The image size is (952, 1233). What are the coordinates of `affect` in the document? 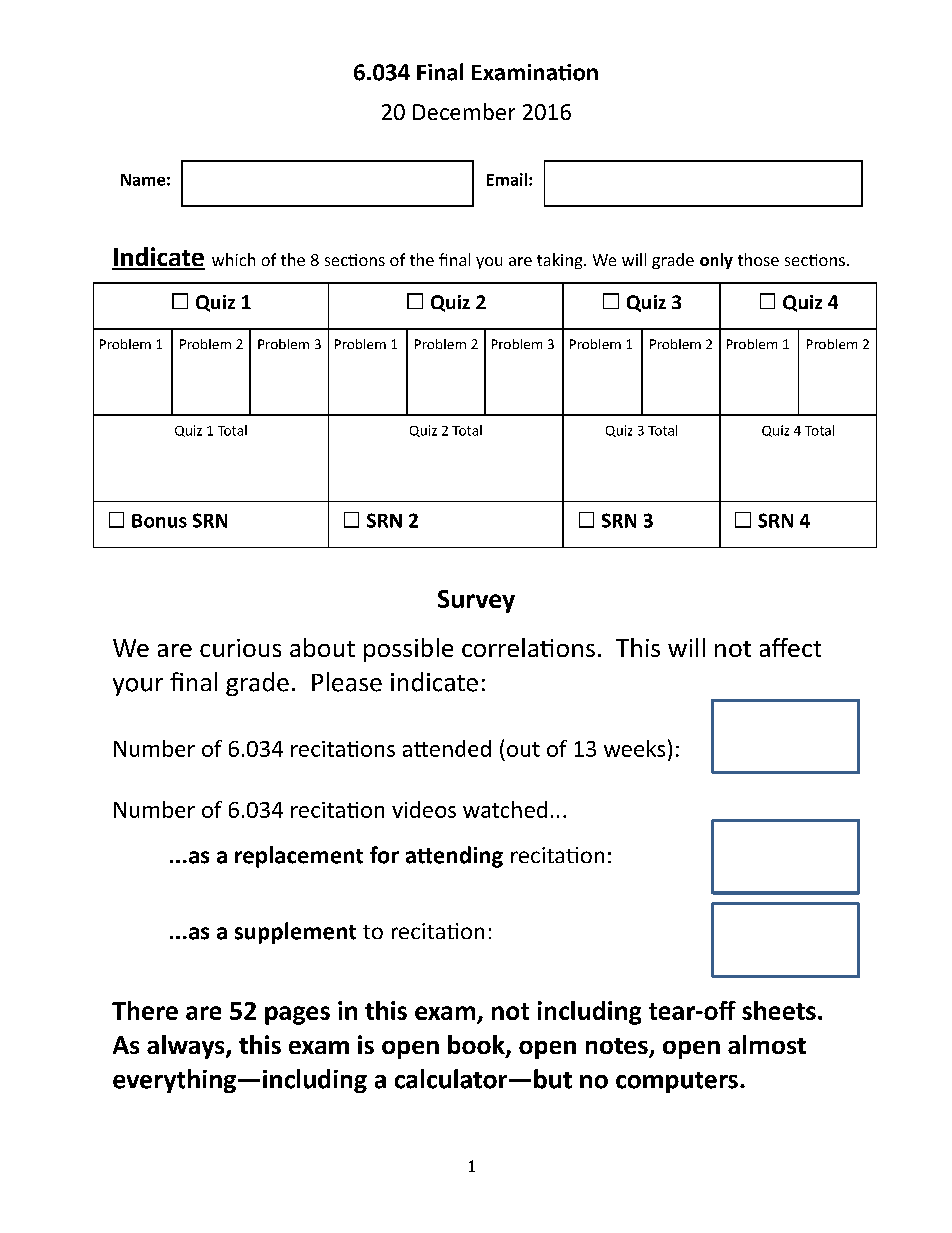 It's located at (790, 647).
